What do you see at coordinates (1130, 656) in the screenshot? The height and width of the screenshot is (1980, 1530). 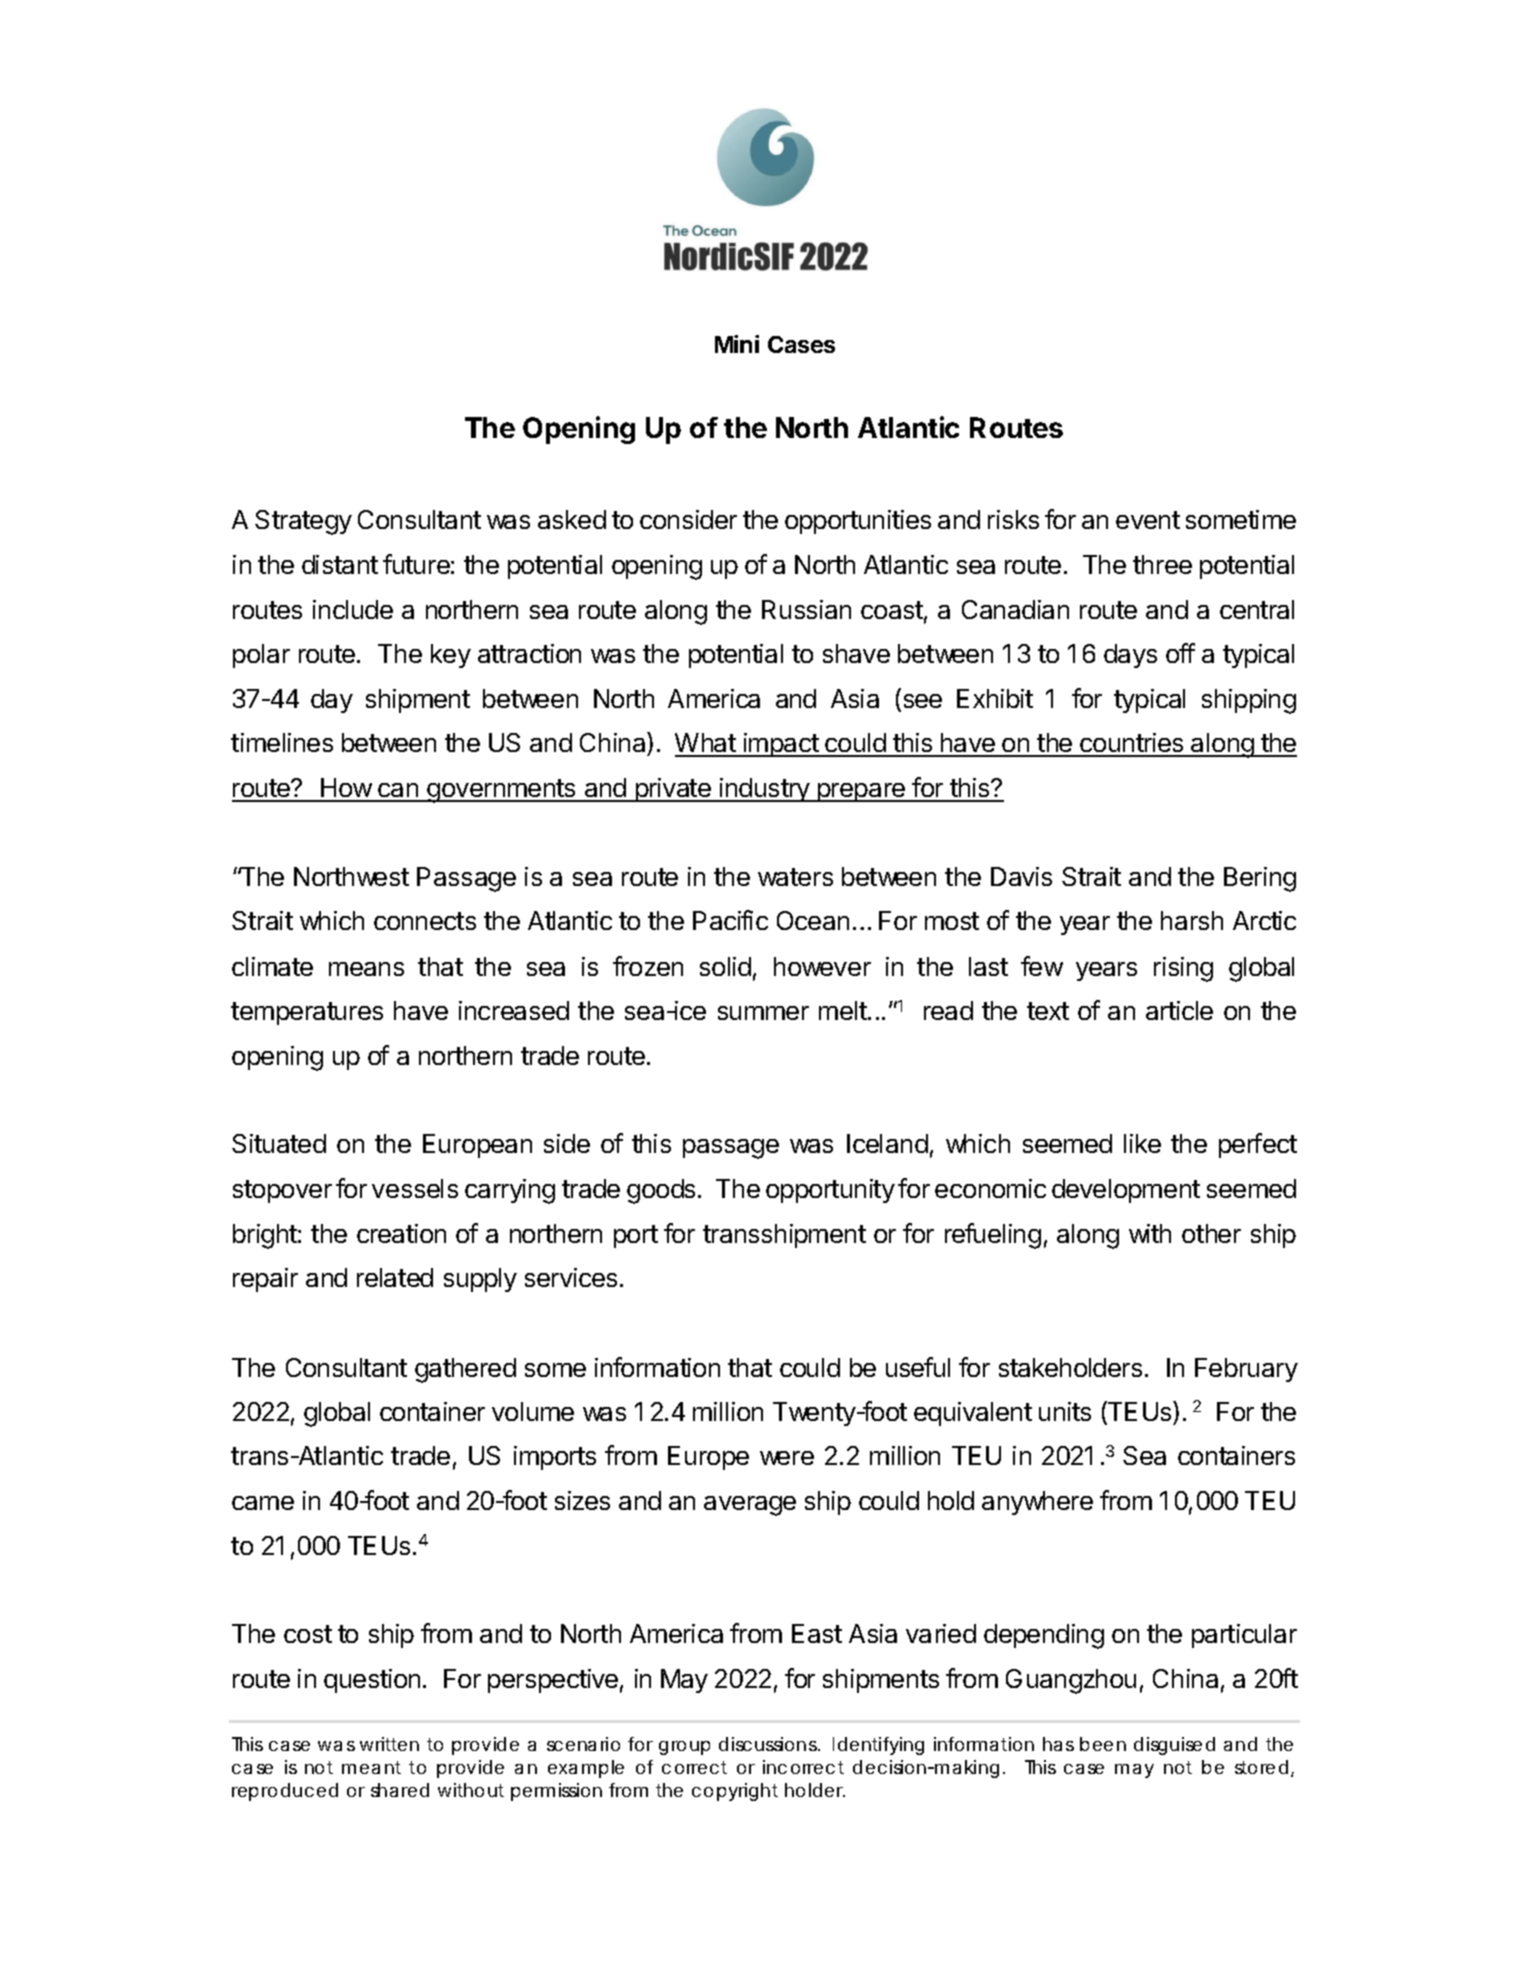 I see `days` at bounding box center [1130, 656].
